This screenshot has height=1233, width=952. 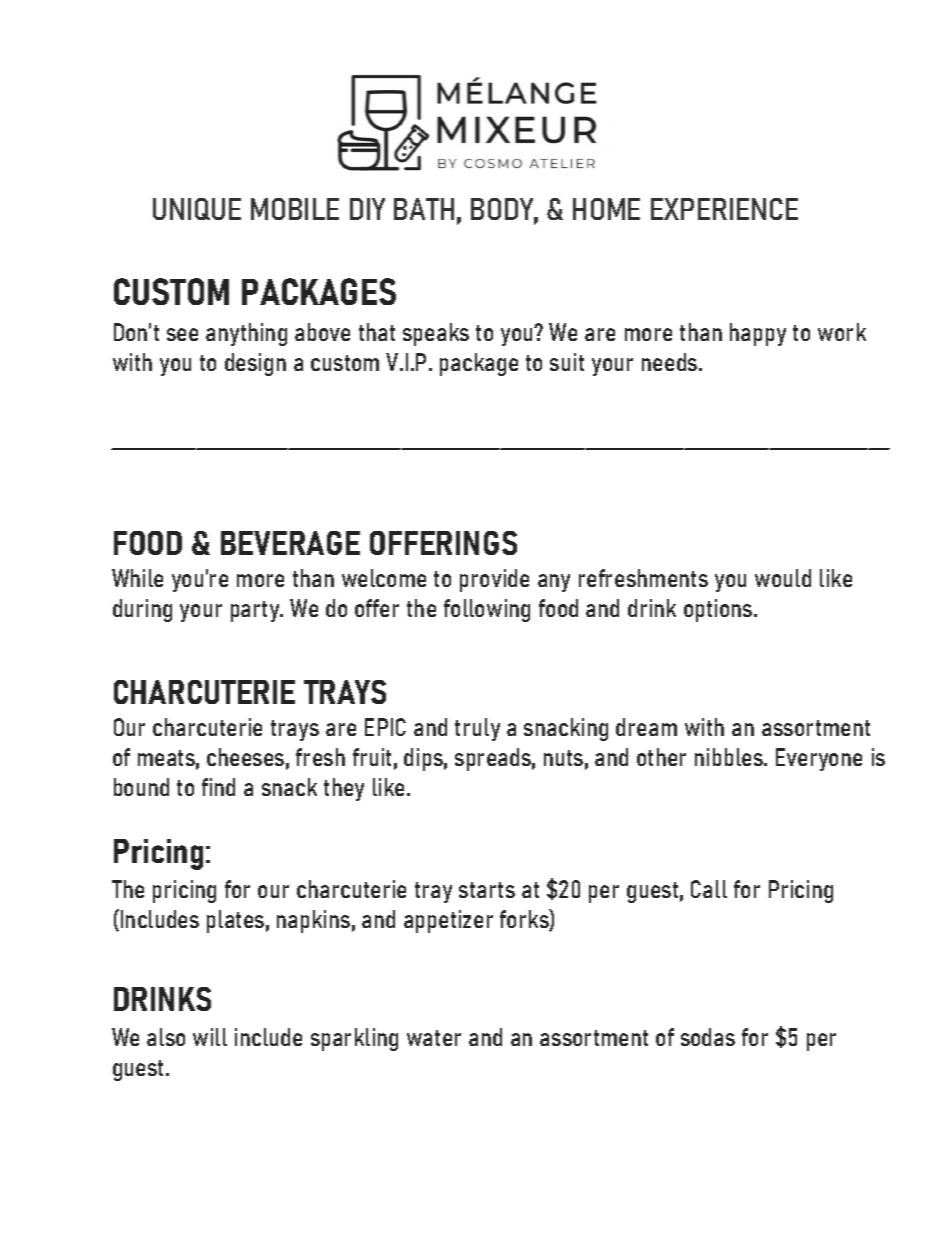 What do you see at coordinates (671, 362) in the screenshot?
I see `needs` at bounding box center [671, 362].
